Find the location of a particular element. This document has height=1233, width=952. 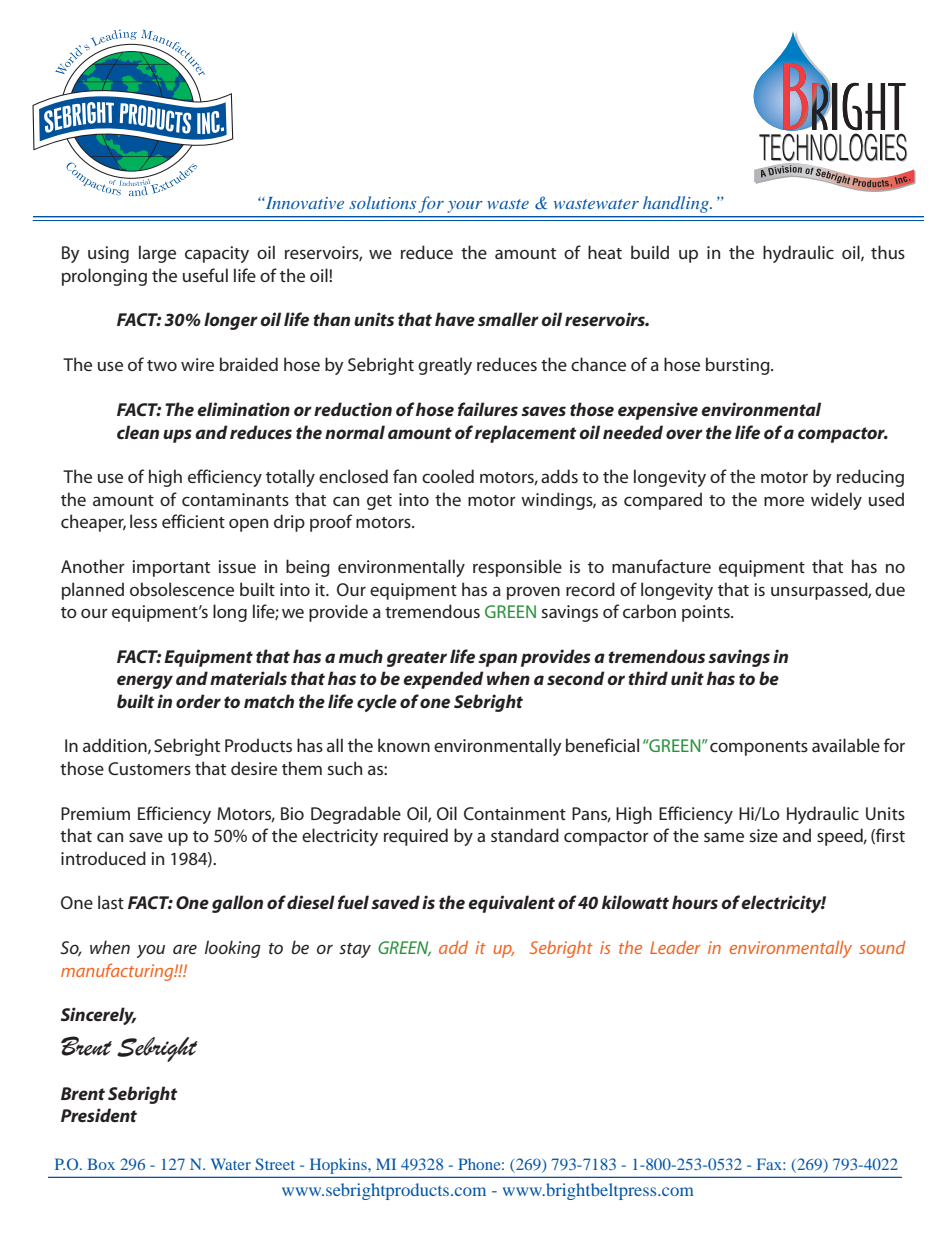

more is located at coordinates (784, 501).
